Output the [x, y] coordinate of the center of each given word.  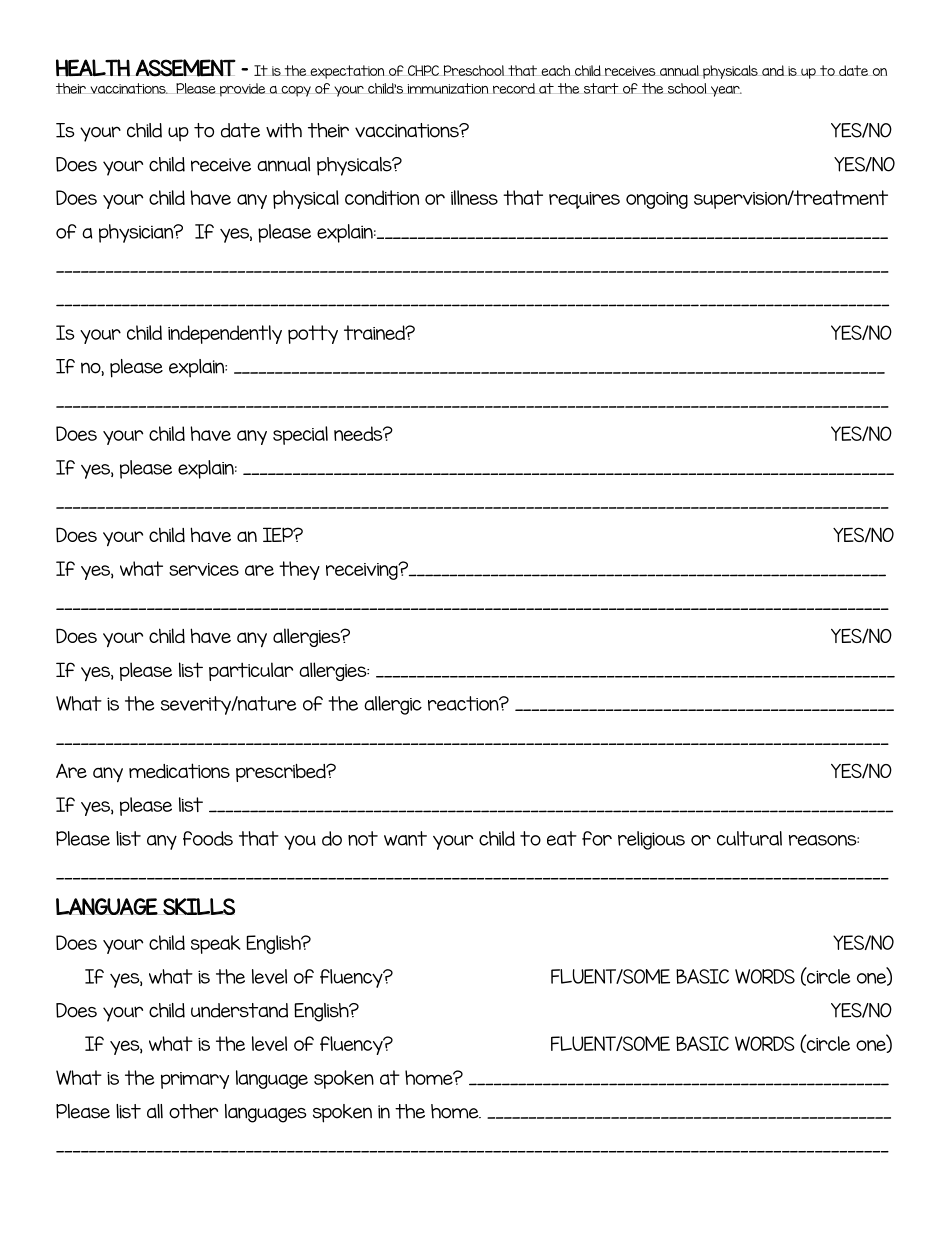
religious [651, 840]
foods [208, 838]
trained [375, 332]
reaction [464, 703]
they [299, 570]
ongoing [657, 200]
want [405, 838]
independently [225, 334]
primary [195, 1080]
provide [242, 90]
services [204, 569]
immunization [448, 88]
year [726, 91]
